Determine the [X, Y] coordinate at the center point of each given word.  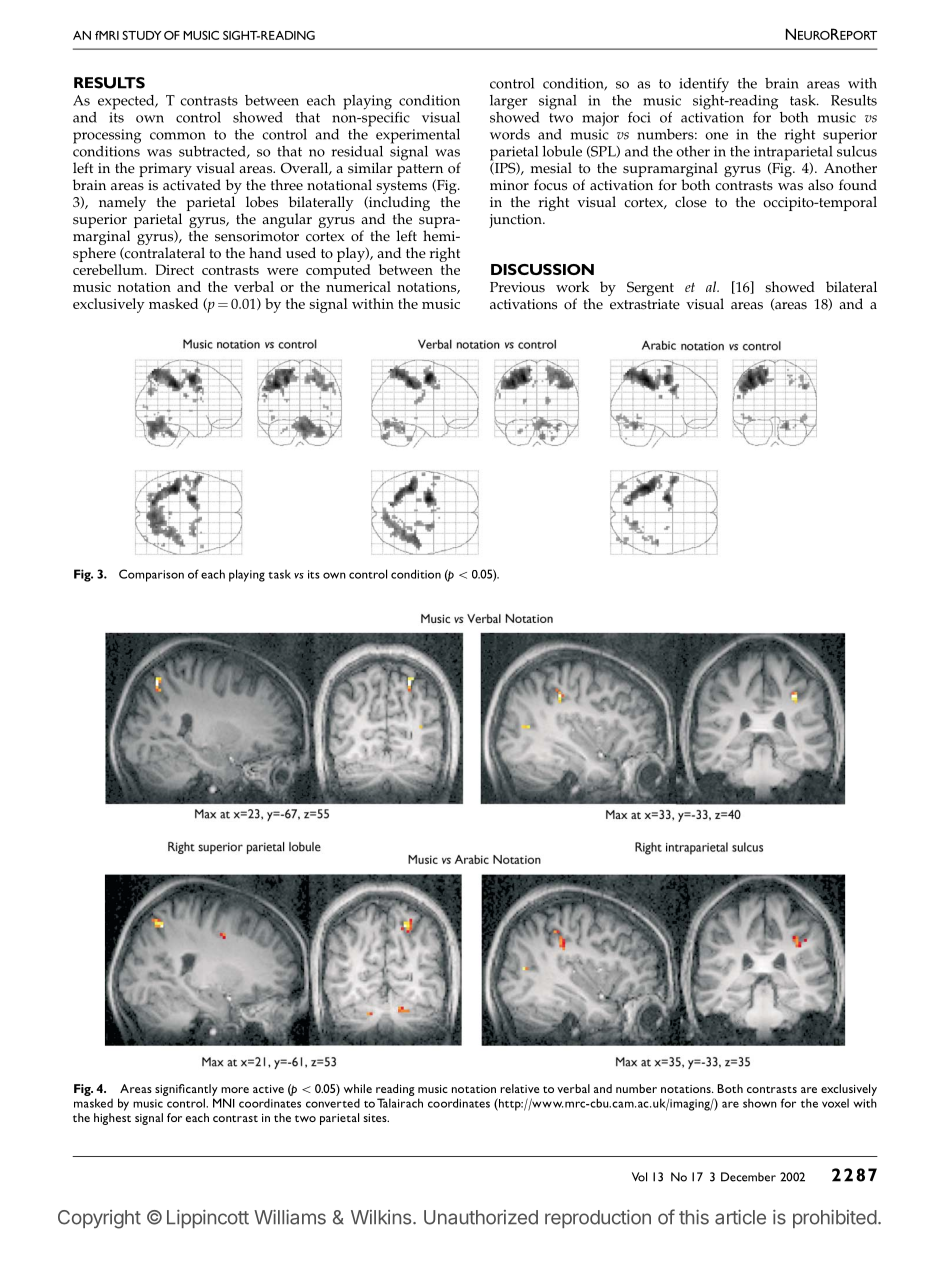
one [716, 136]
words [510, 134]
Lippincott [208, 1219]
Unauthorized [481, 1217]
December [748, 1177]
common [178, 136]
